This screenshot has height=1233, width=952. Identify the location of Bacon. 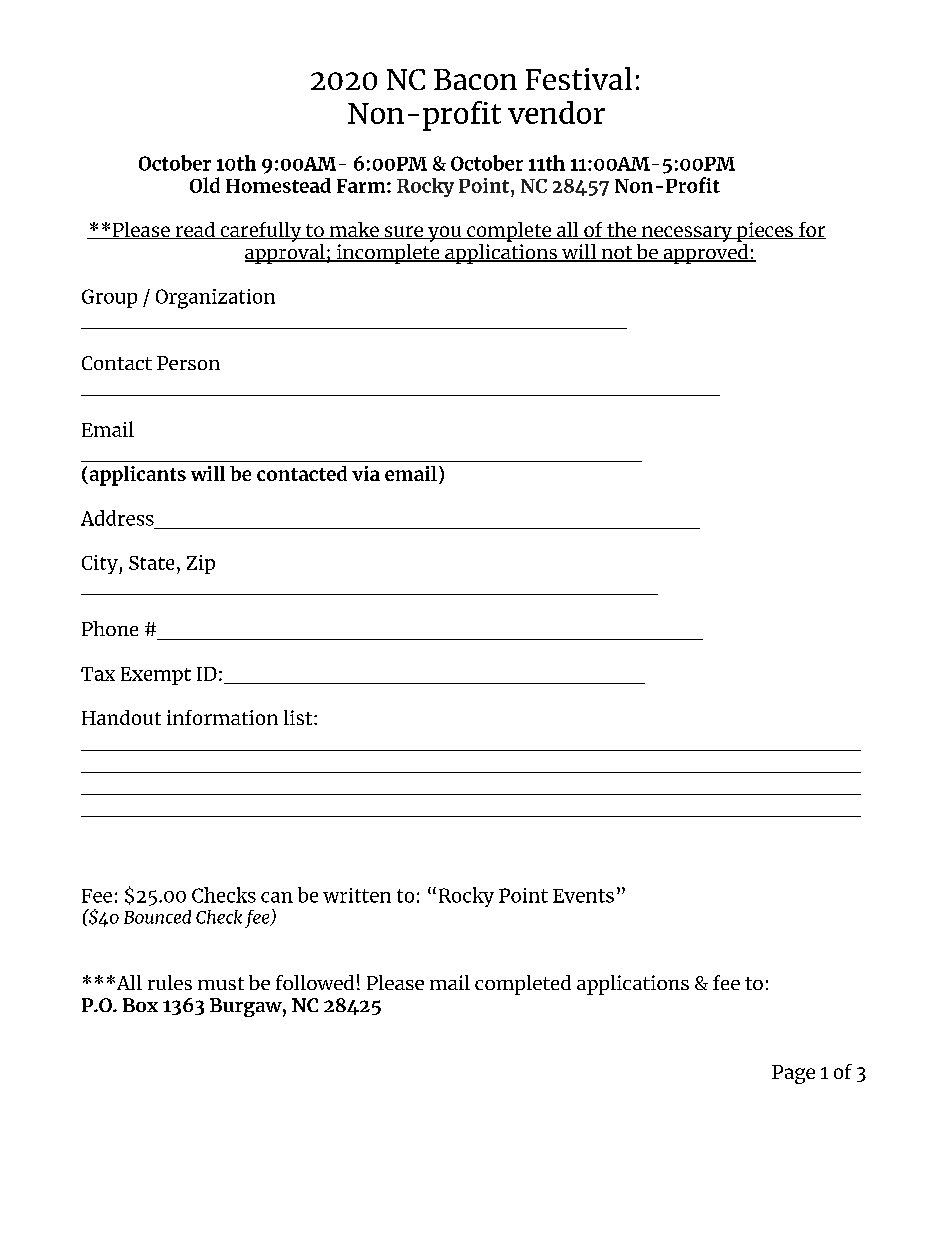
(475, 79).
